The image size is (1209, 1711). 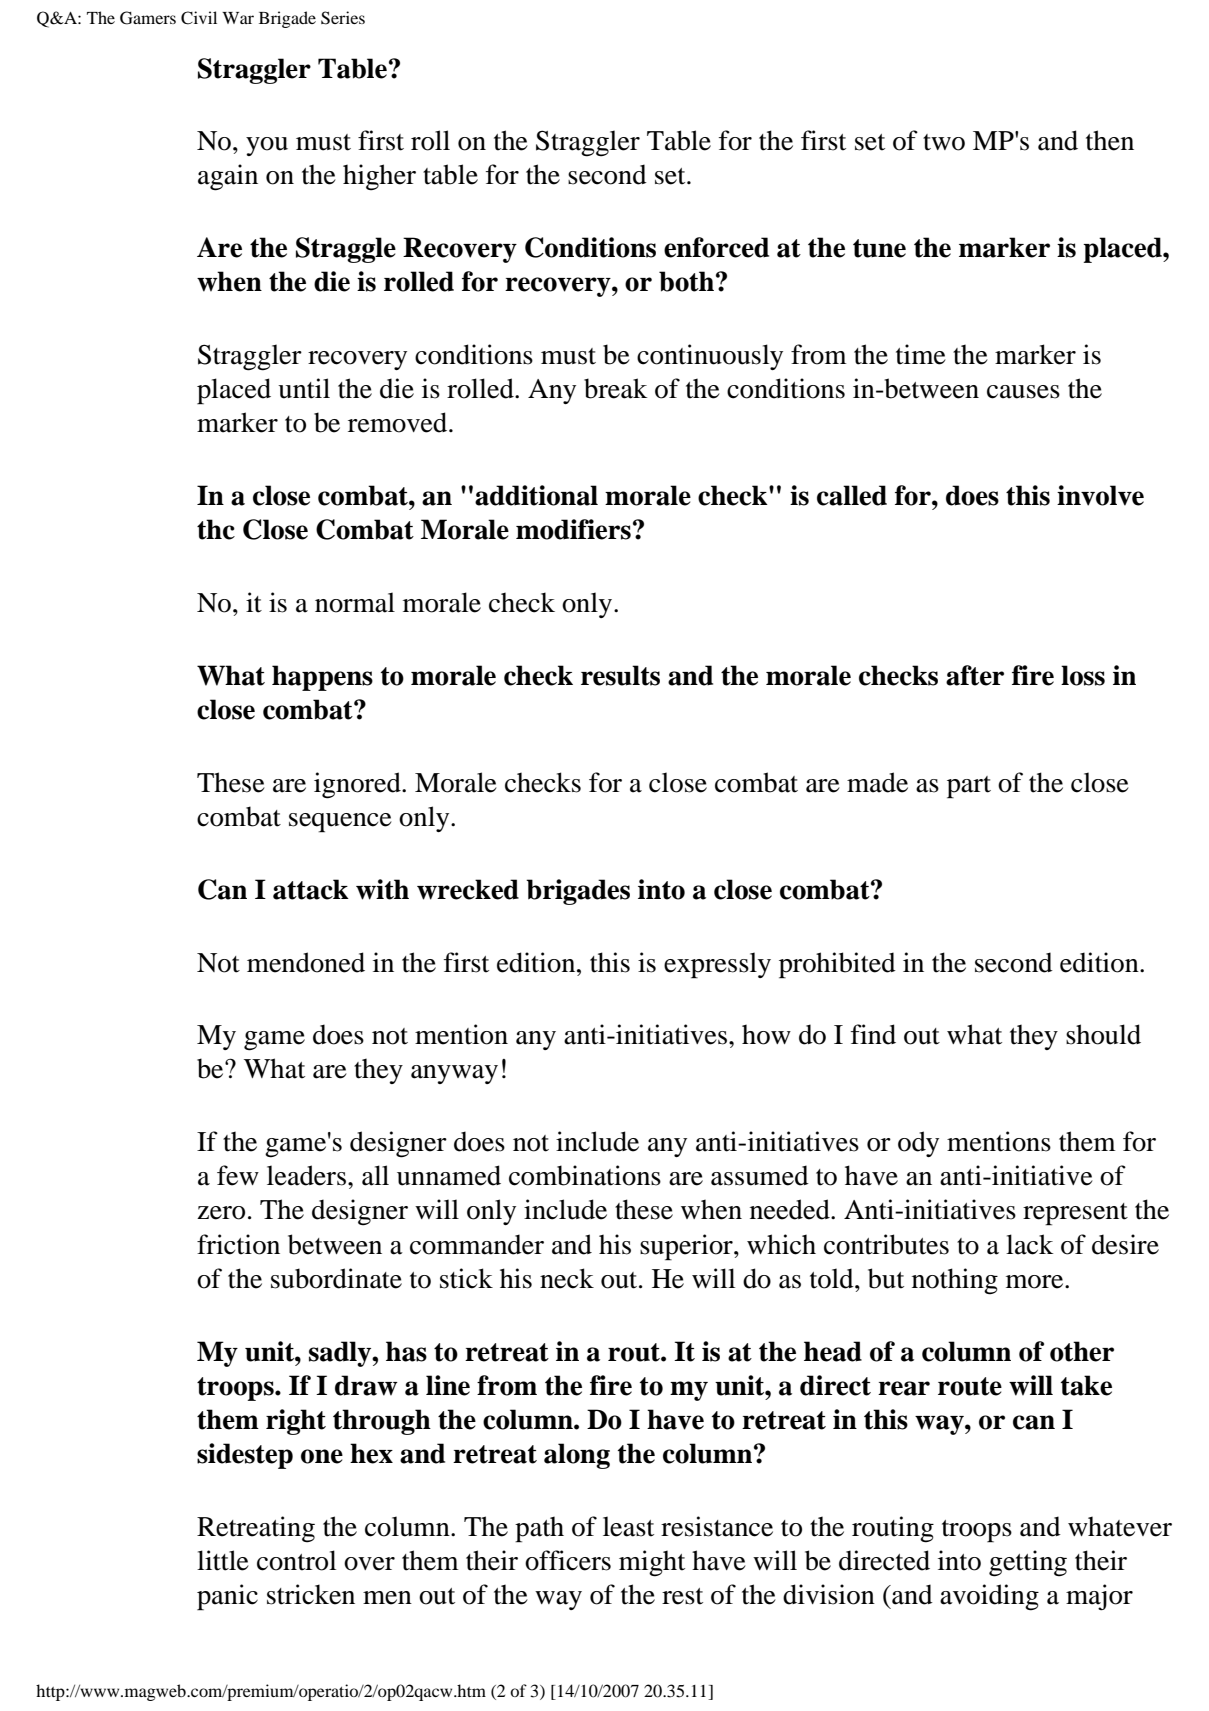 What do you see at coordinates (716, 247) in the document?
I see `enforced` at bounding box center [716, 247].
